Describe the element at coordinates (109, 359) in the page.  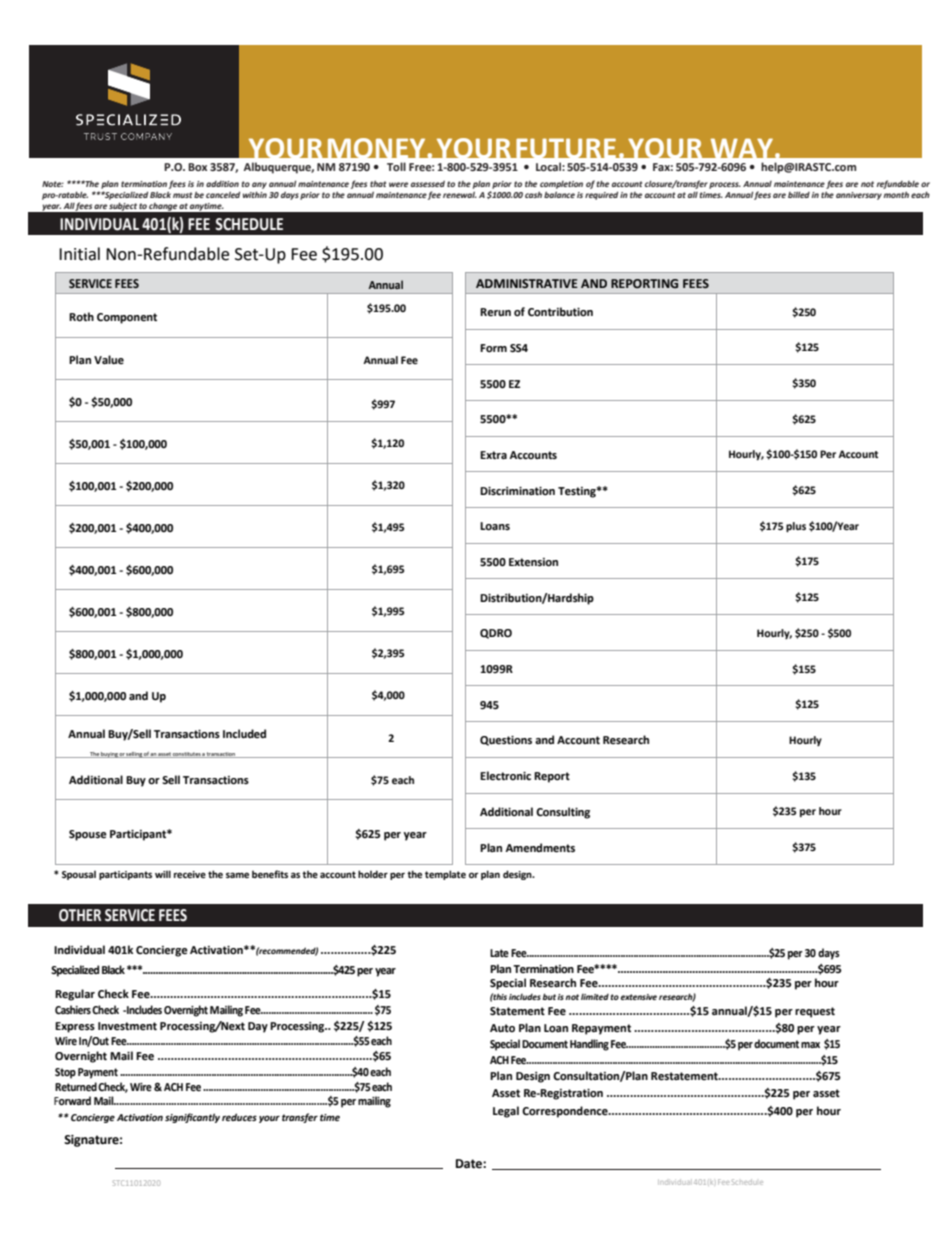
I see `Value` at that location.
